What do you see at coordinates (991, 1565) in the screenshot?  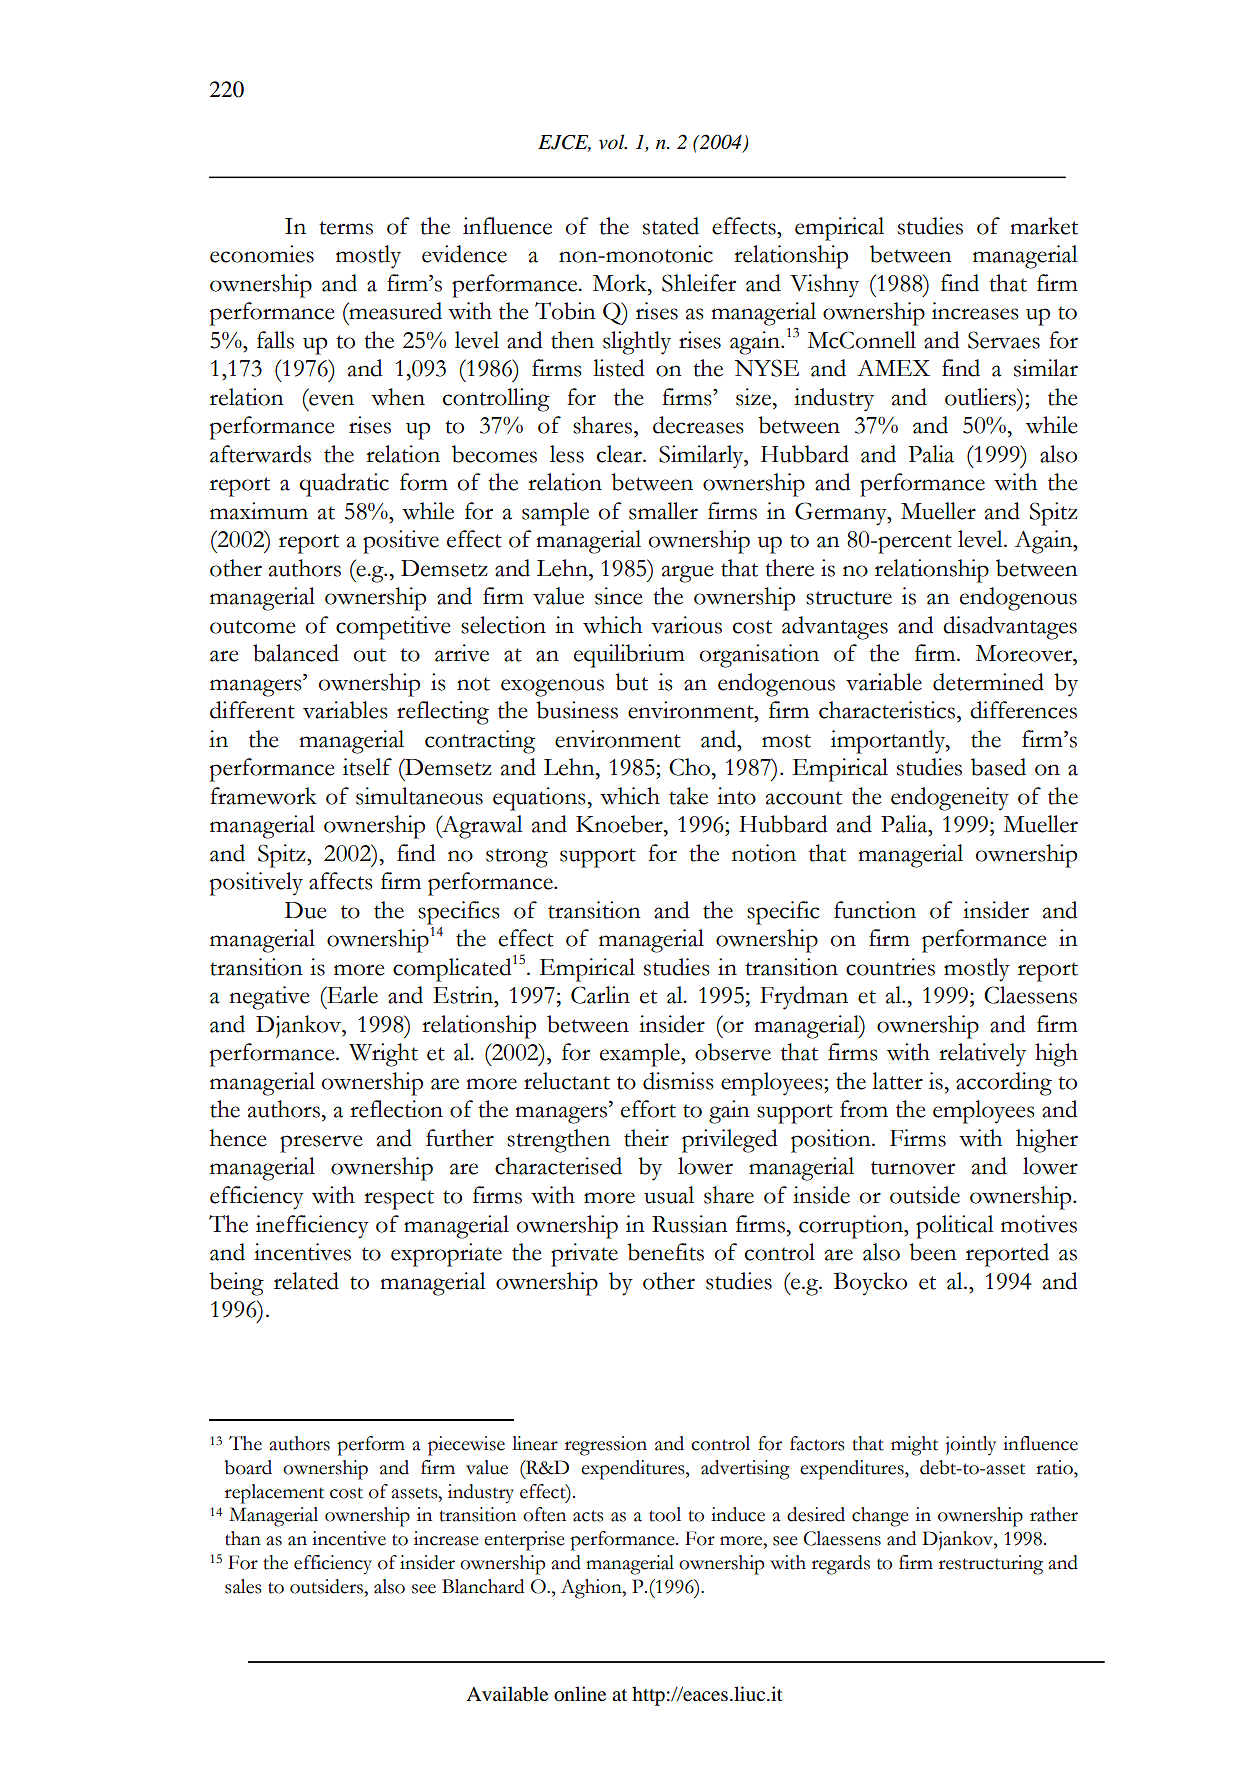 I see `restructuring` at bounding box center [991, 1565].
